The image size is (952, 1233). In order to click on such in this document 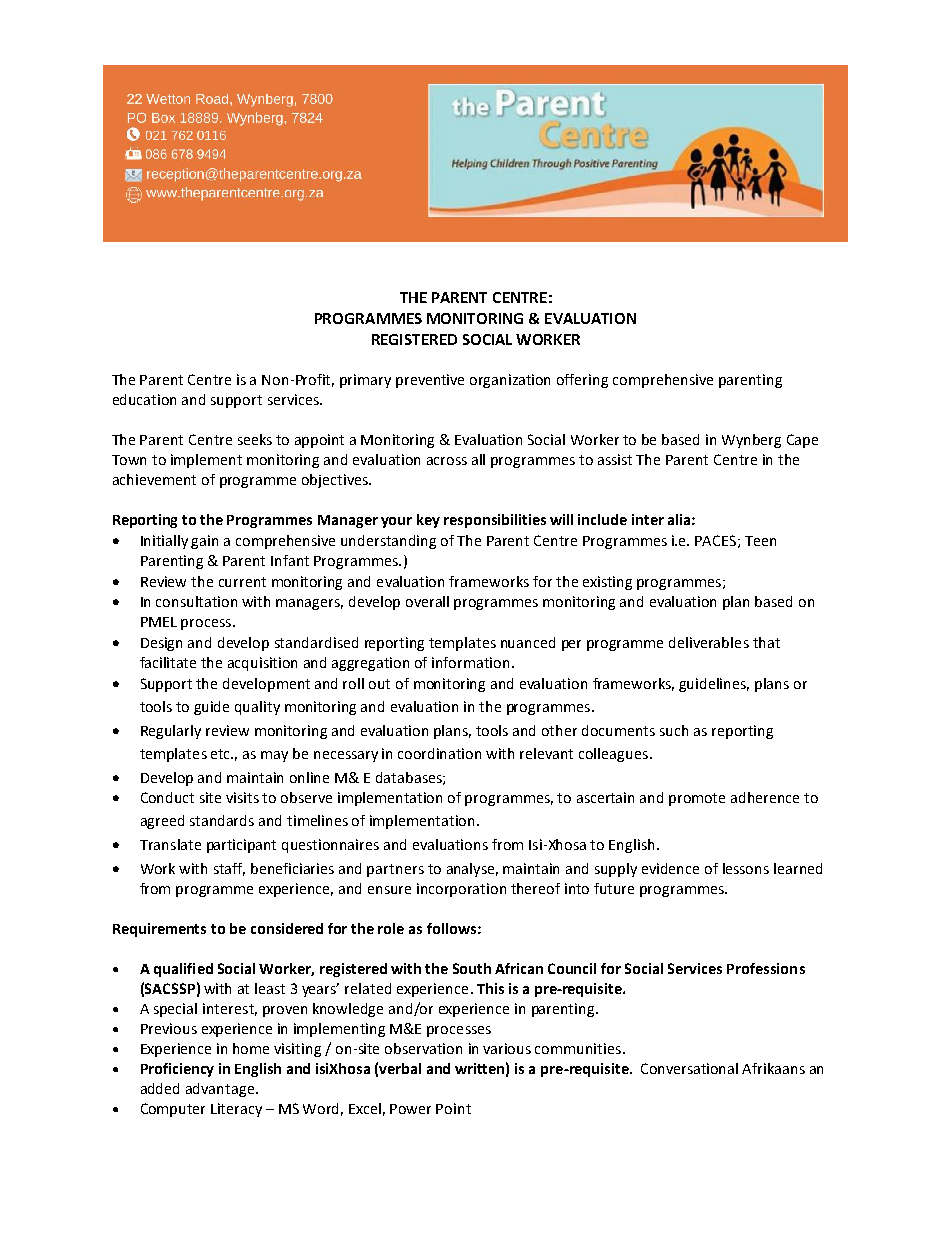, I will do `click(674, 730)`.
